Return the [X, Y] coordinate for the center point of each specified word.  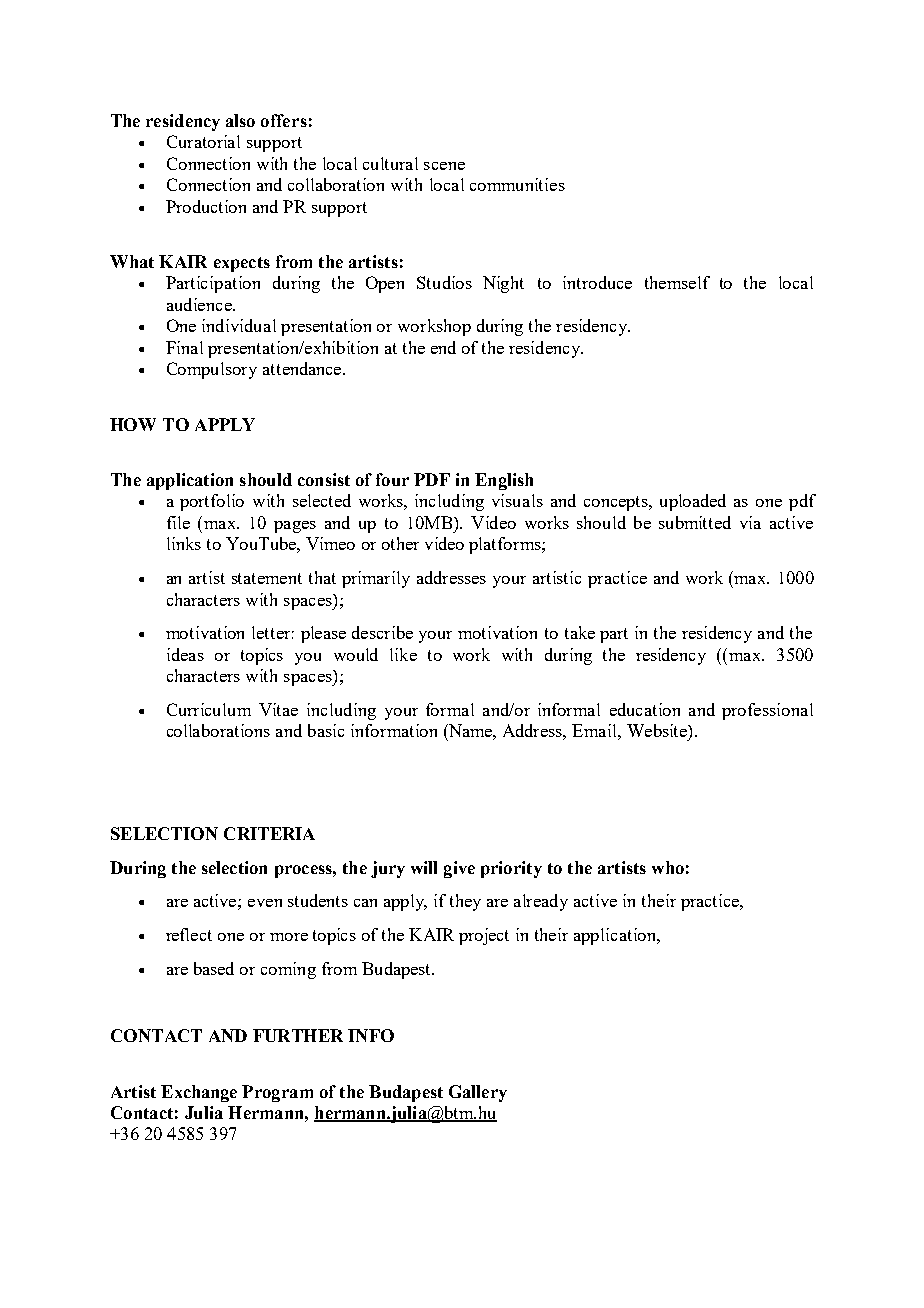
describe [382, 632]
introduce [597, 282]
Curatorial [203, 141]
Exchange [199, 1093]
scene [444, 166]
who [668, 867]
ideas [185, 654]
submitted [695, 522]
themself [677, 282]
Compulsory [212, 370]
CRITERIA [269, 833]
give [459, 869]
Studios [444, 282]
